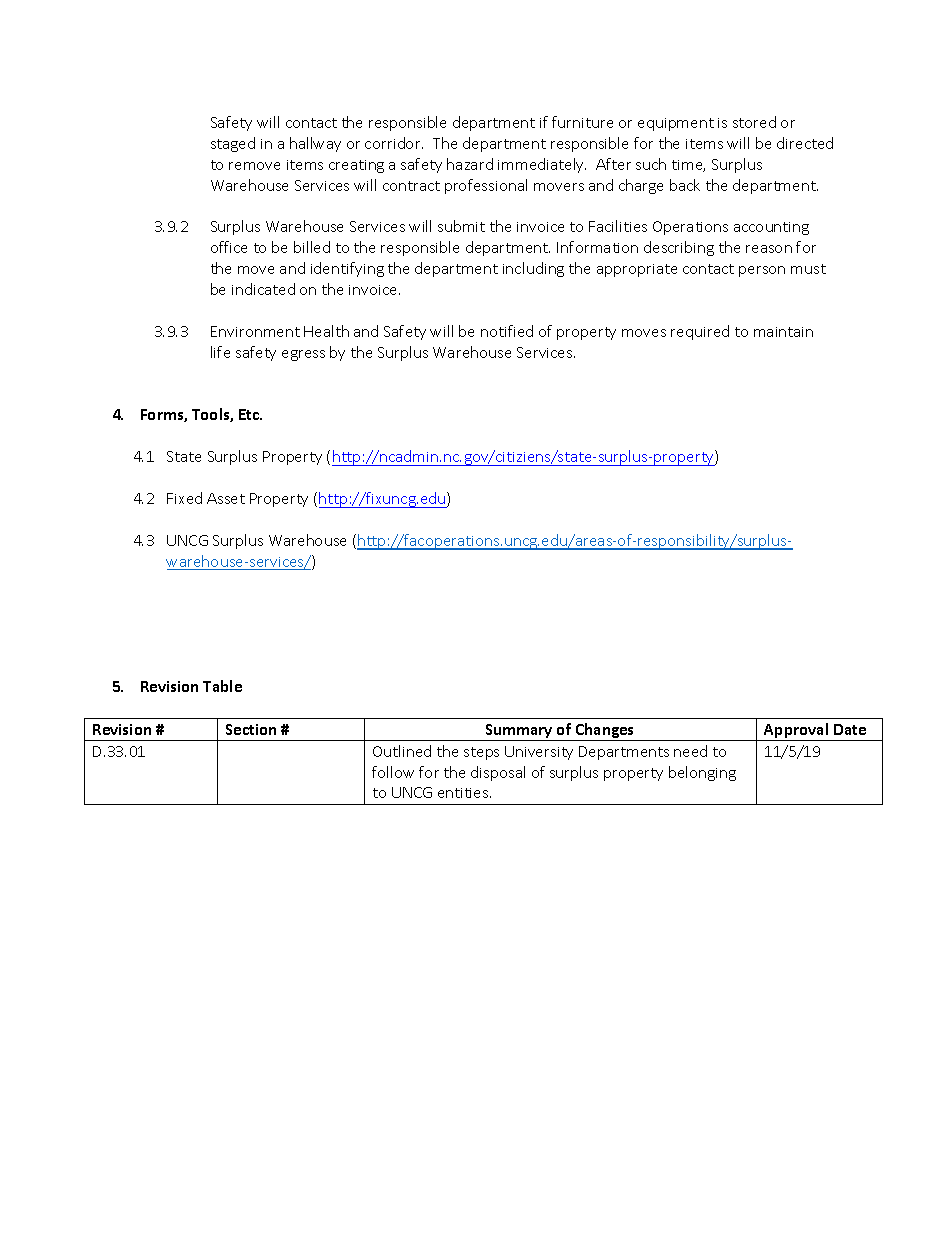  Describe the element at coordinates (542, 165) in the screenshot. I see `immediately` at that location.
